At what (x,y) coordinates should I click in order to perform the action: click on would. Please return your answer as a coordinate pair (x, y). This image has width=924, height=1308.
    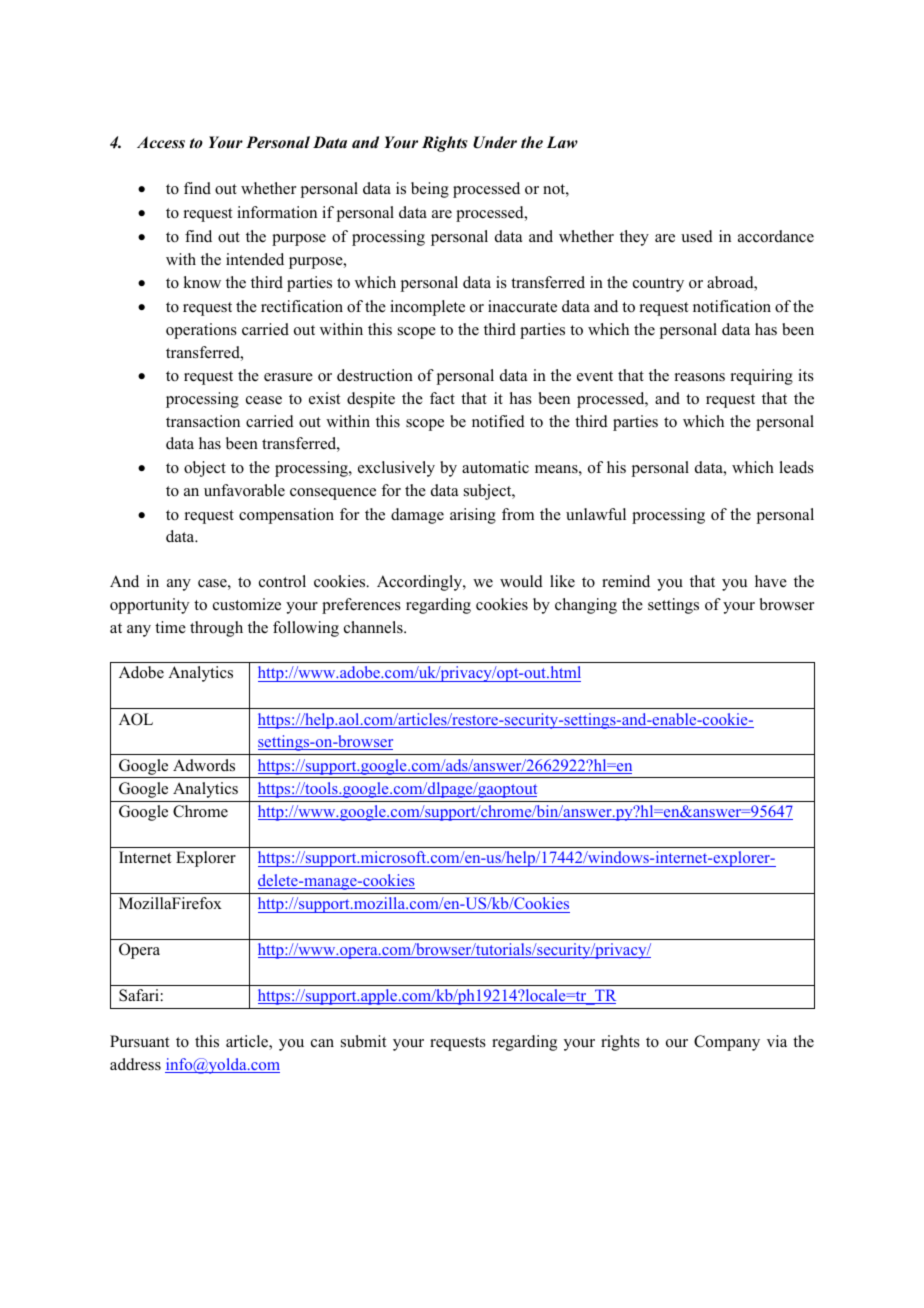
    Looking at the image, I should click on (521, 581).
